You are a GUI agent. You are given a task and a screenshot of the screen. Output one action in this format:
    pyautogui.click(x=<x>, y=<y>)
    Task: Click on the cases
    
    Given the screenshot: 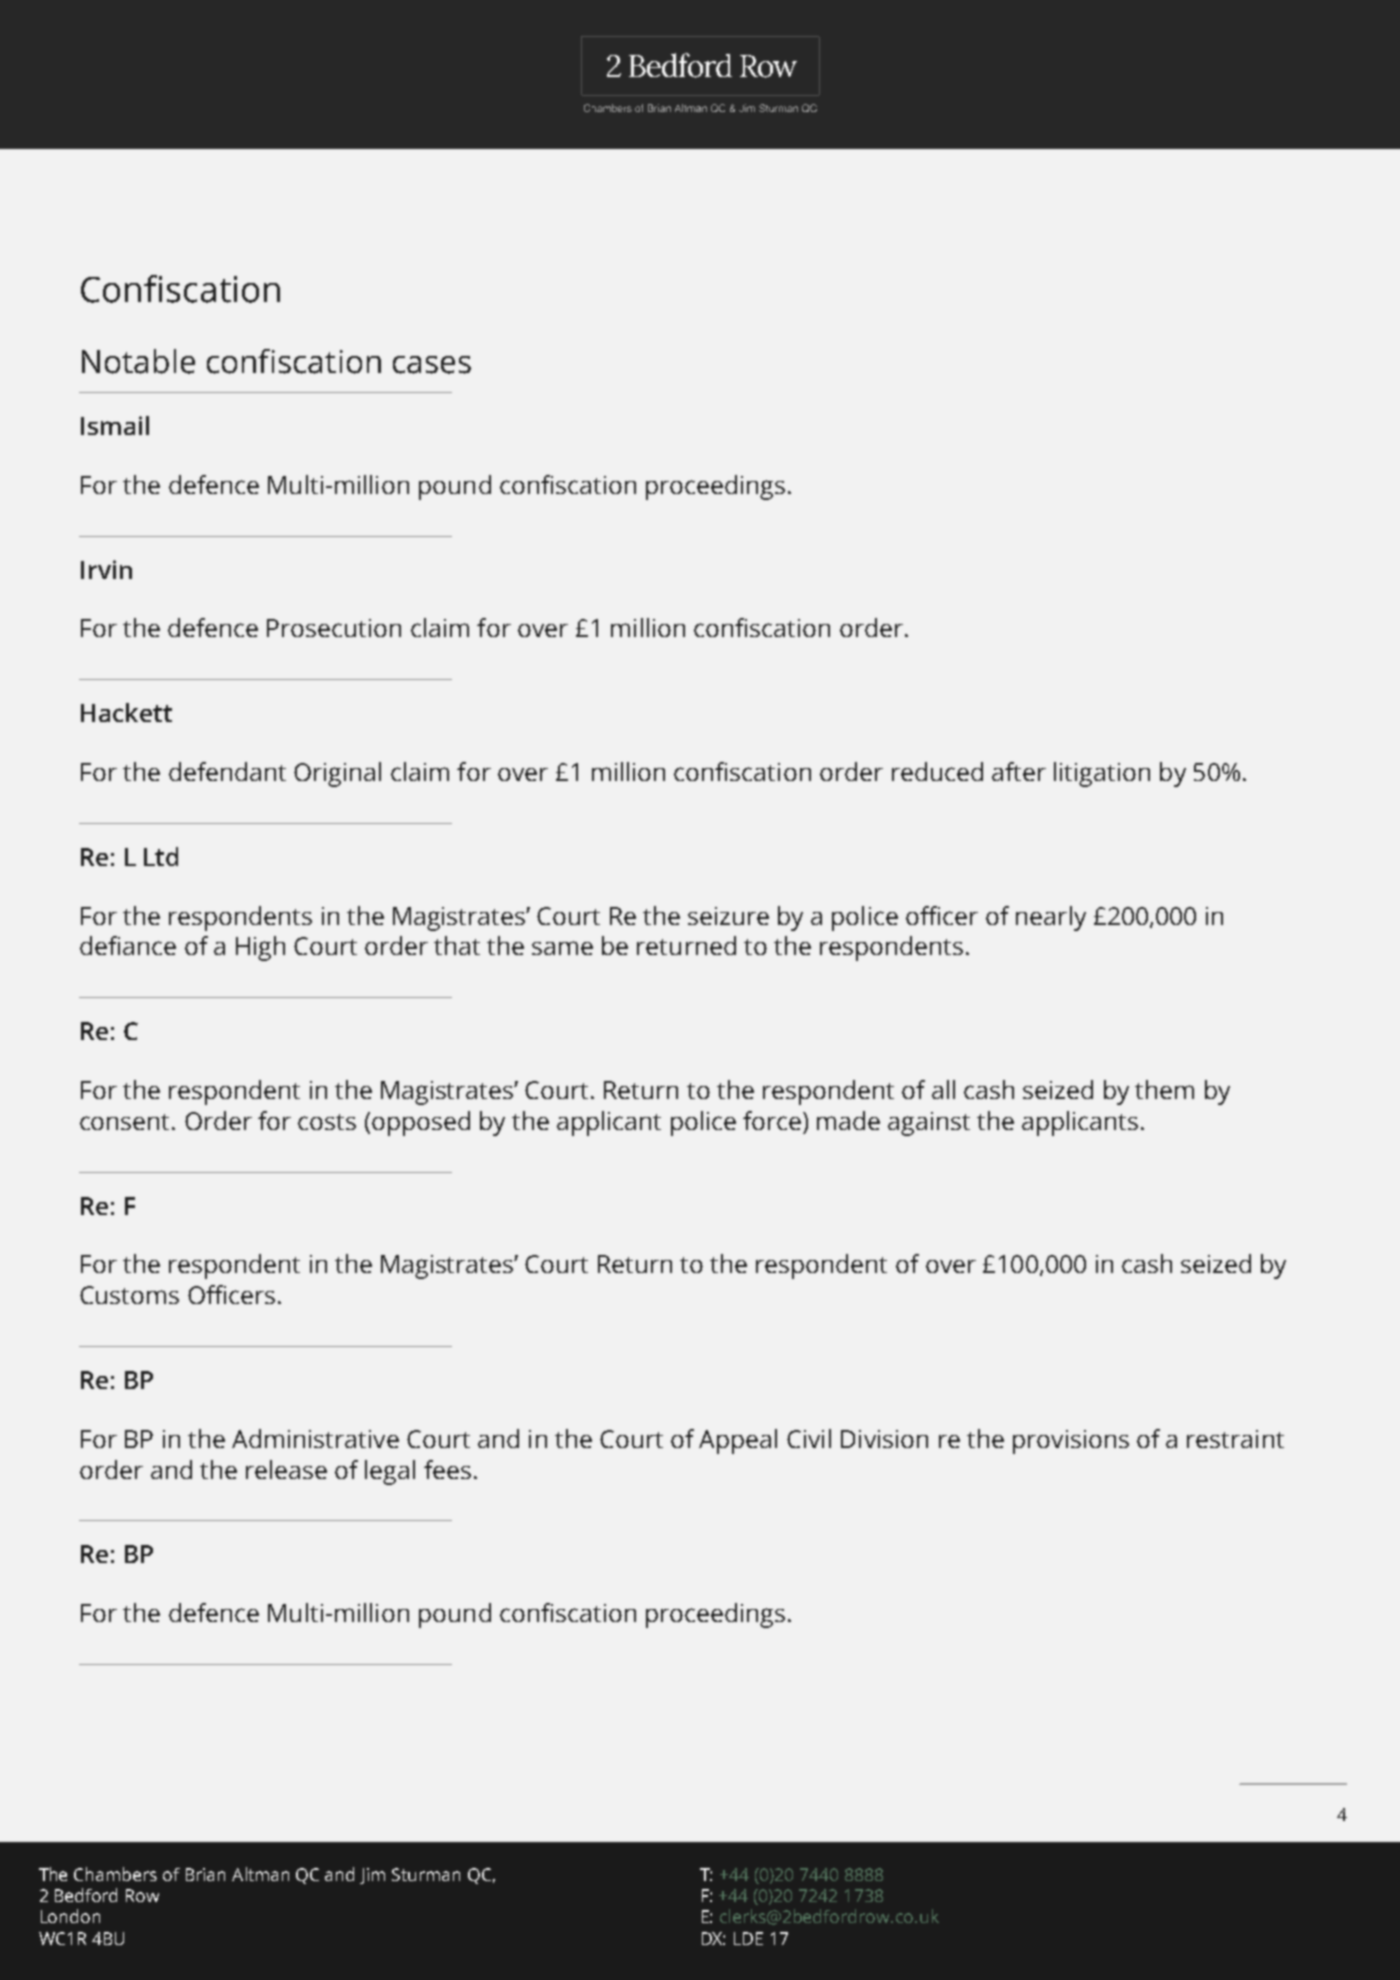 What is the action you would take?
    pyautogui.click(x=432, y=365)
